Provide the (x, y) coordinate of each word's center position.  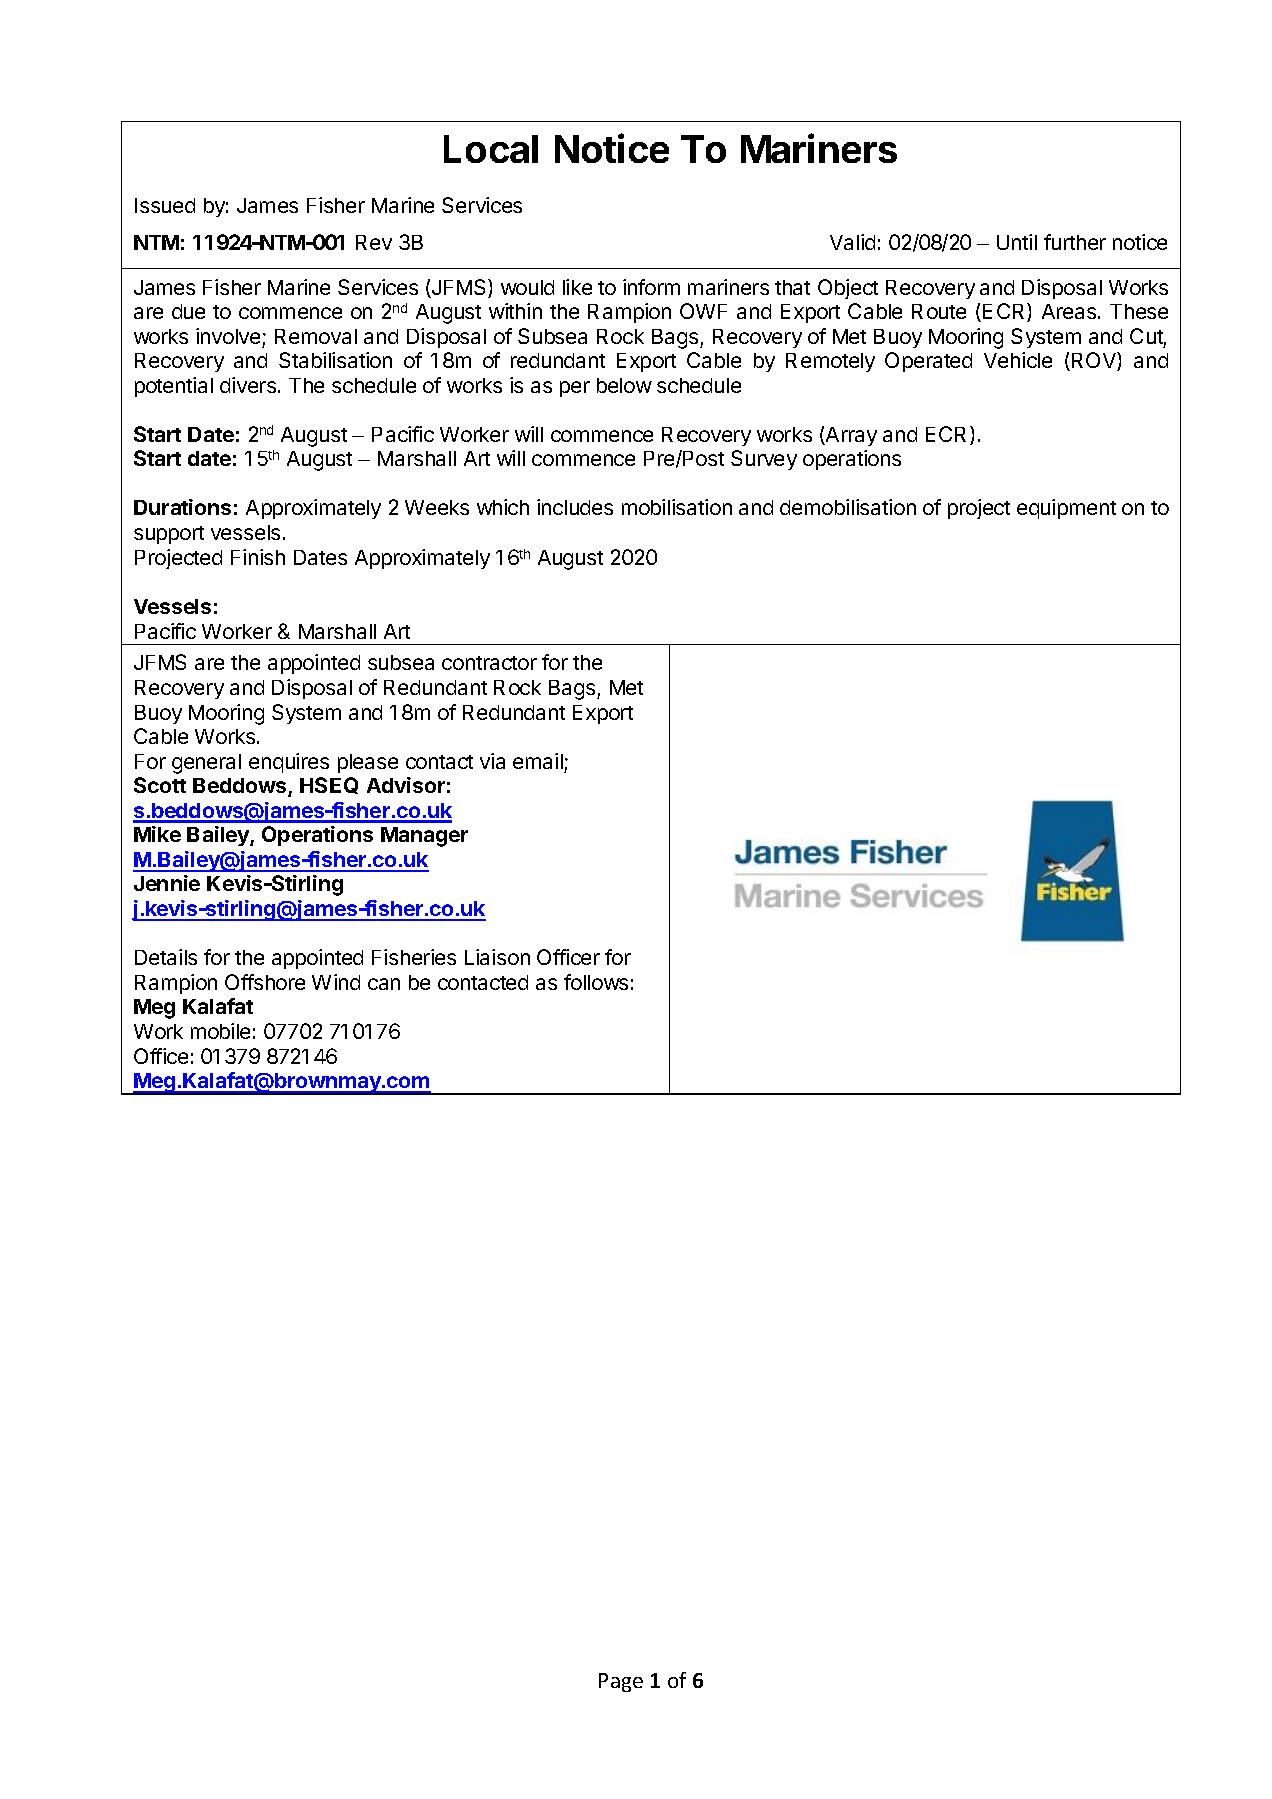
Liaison (497, 957)
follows (596, 982)
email (538, 761)
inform (651, 287)
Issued (165, 205)
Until (1017, 242)
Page (621, 1682)
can (384, 984)
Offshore (265, 982)
